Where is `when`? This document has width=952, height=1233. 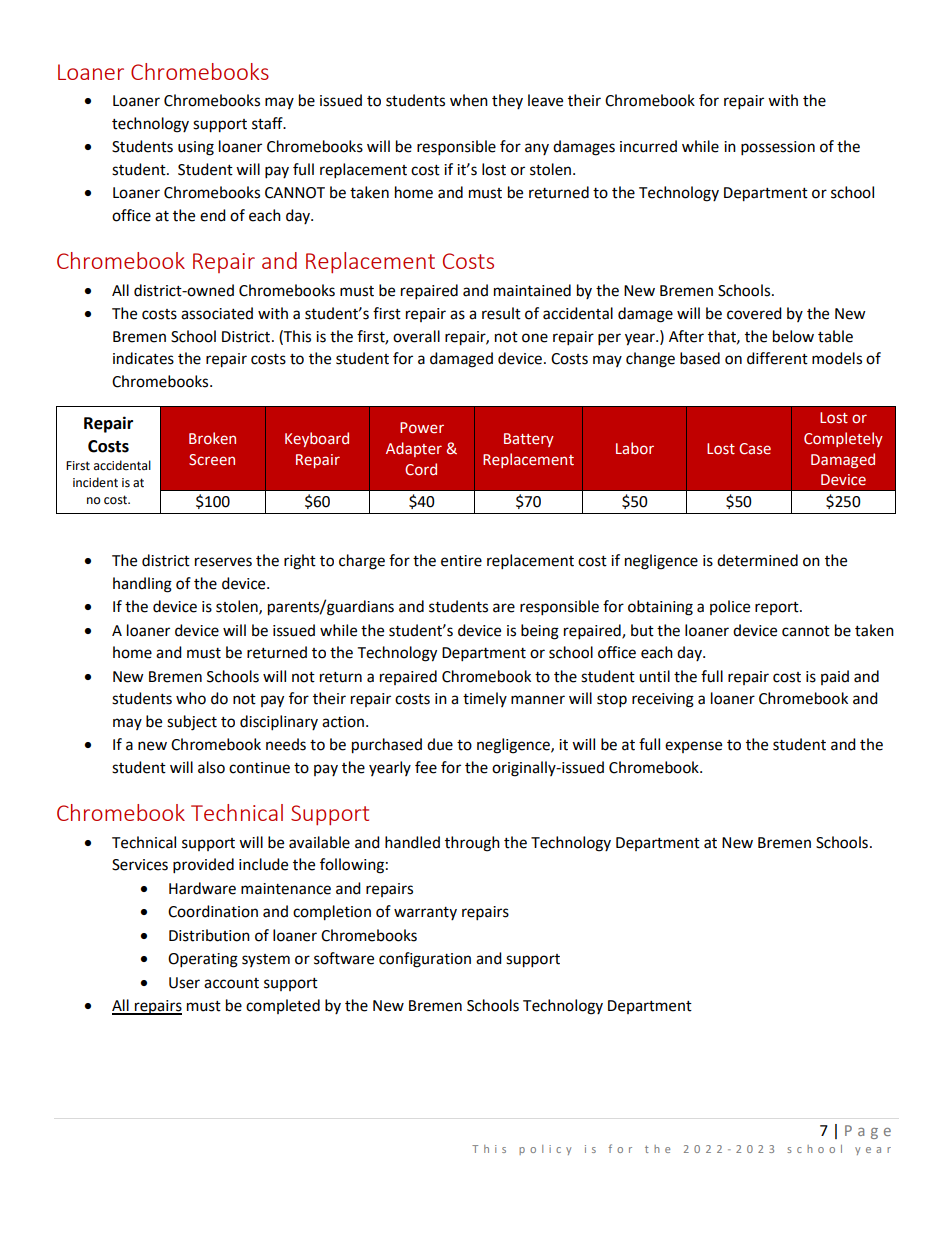
when is located at coordinates (469, 100).
